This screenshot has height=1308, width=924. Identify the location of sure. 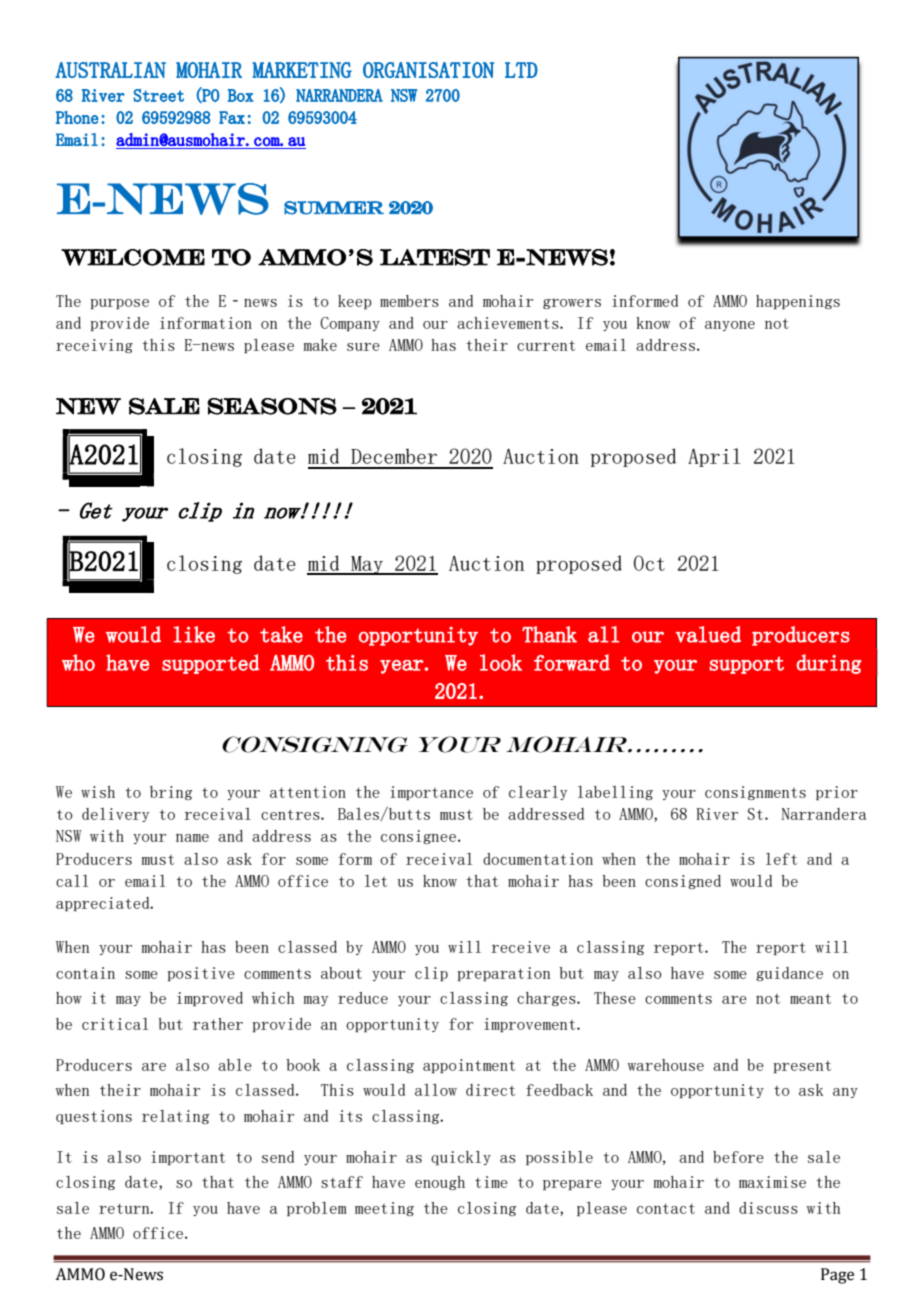
(363, 346).
